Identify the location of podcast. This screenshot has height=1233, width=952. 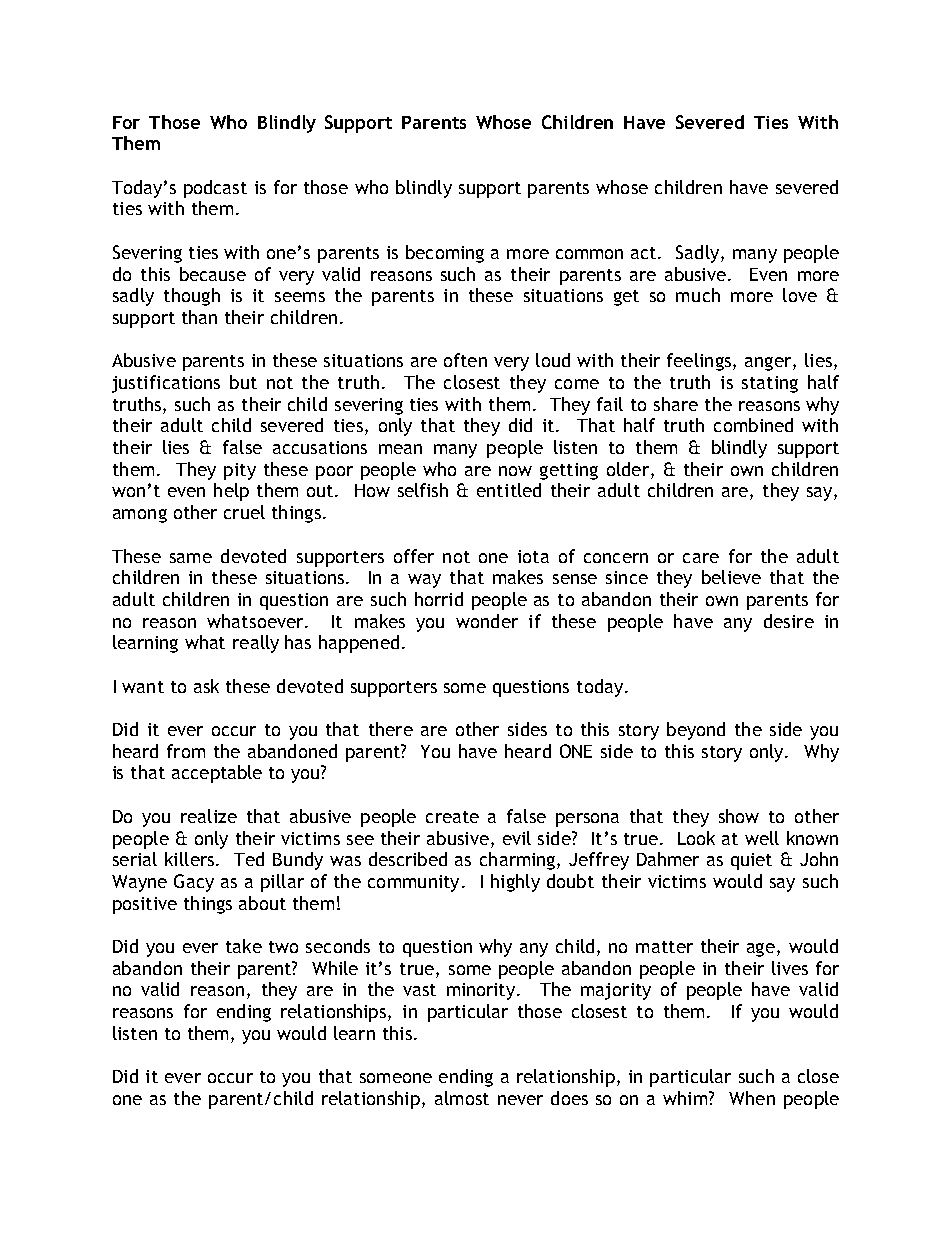
(215, 189).
